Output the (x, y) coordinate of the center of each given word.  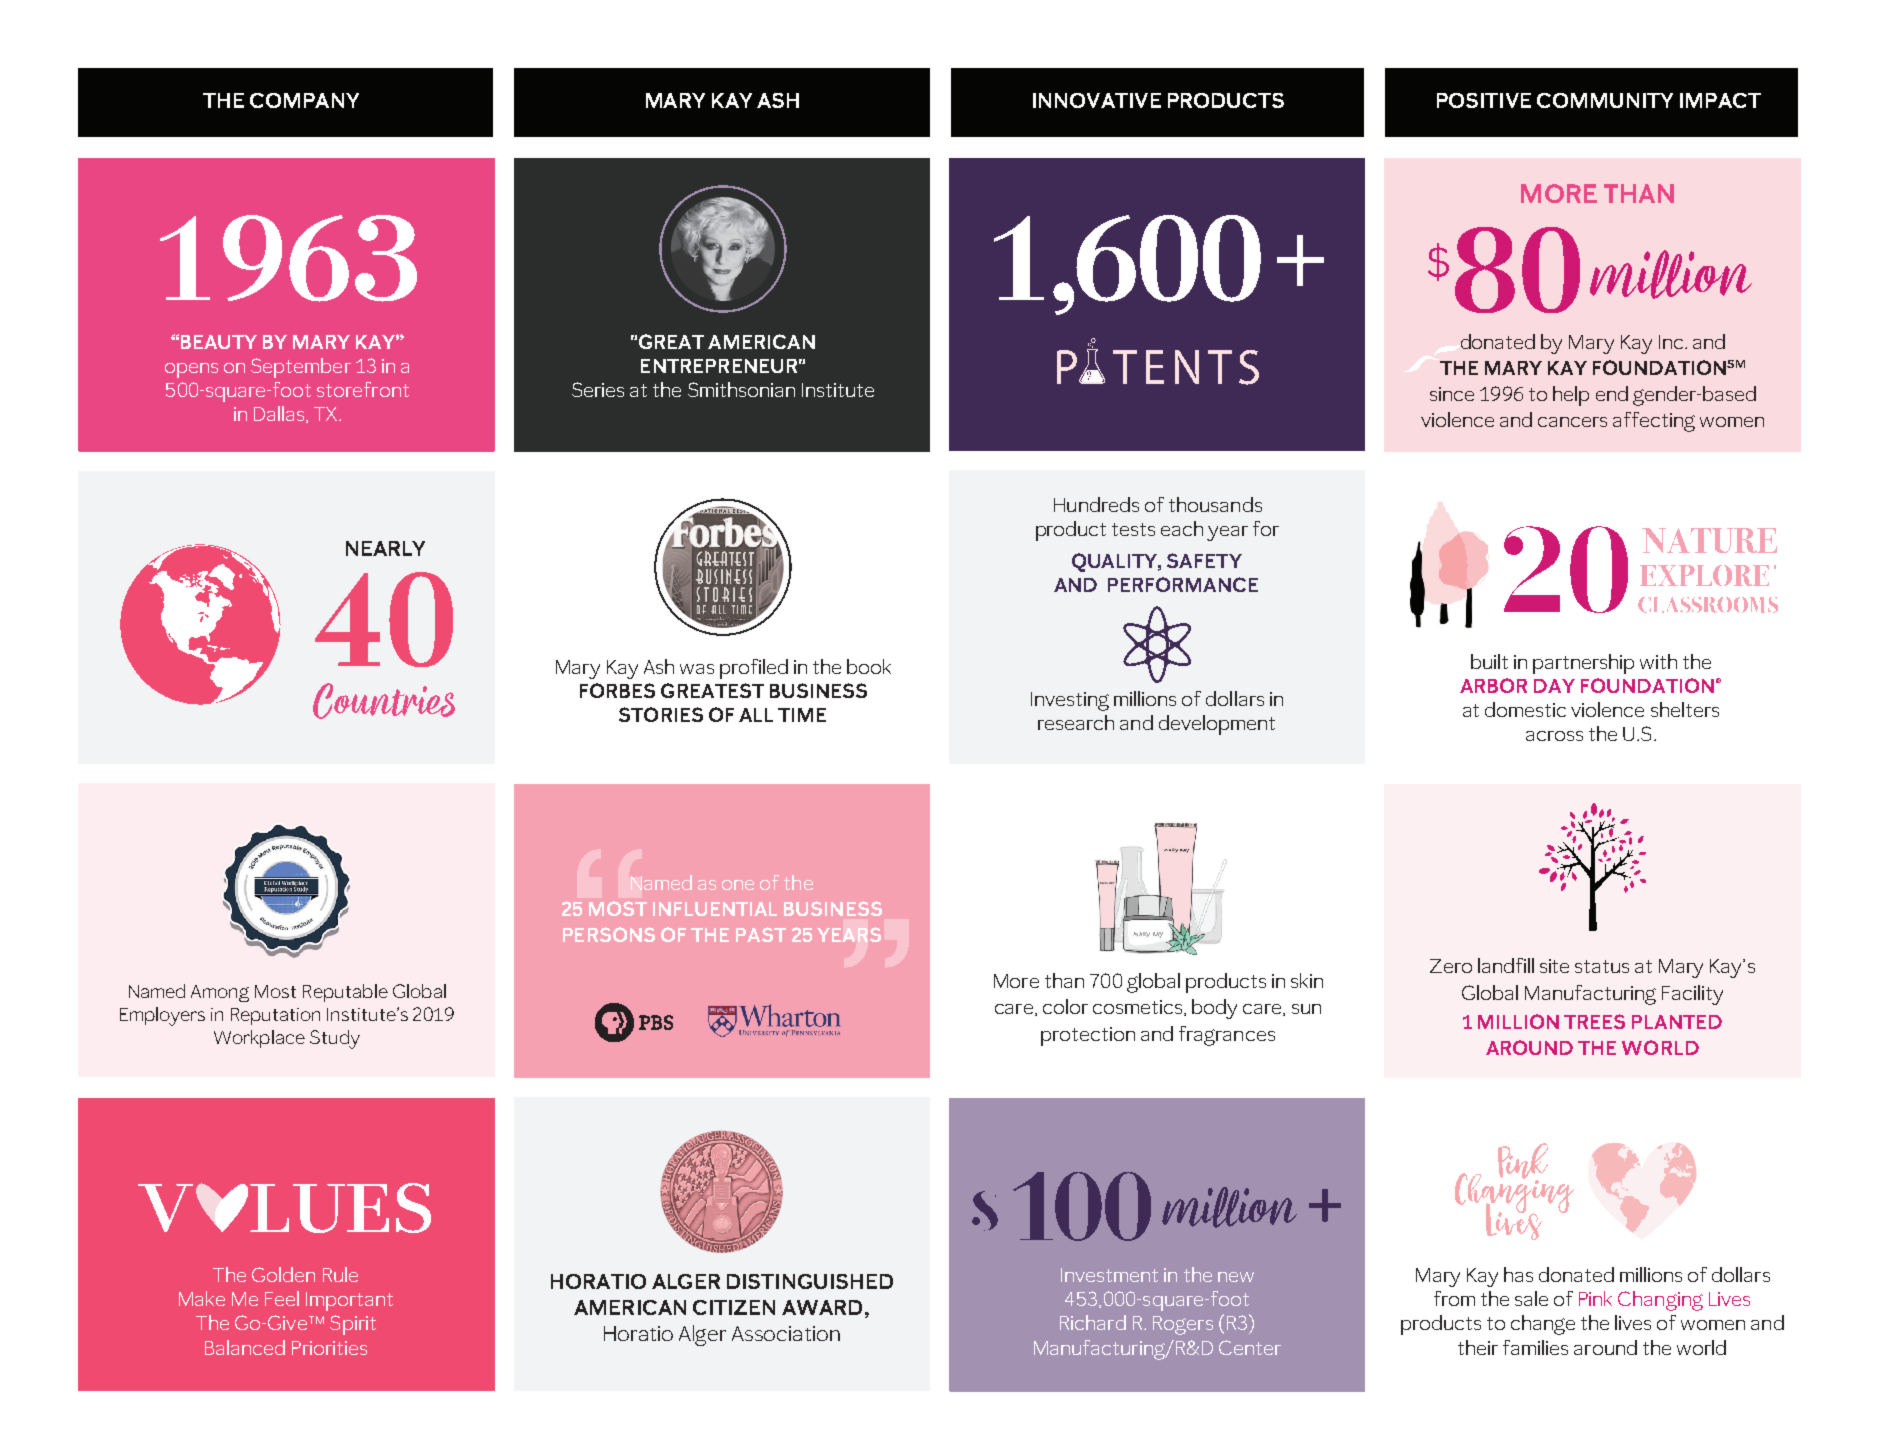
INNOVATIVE (1097, 100)
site (1554, 966)
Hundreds (1096, 504)
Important (349, 1301)
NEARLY (385, 548)
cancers (1572, 422)
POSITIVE (1484, 100)
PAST (761, 934)
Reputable (345, 993)
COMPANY (304, 100)
